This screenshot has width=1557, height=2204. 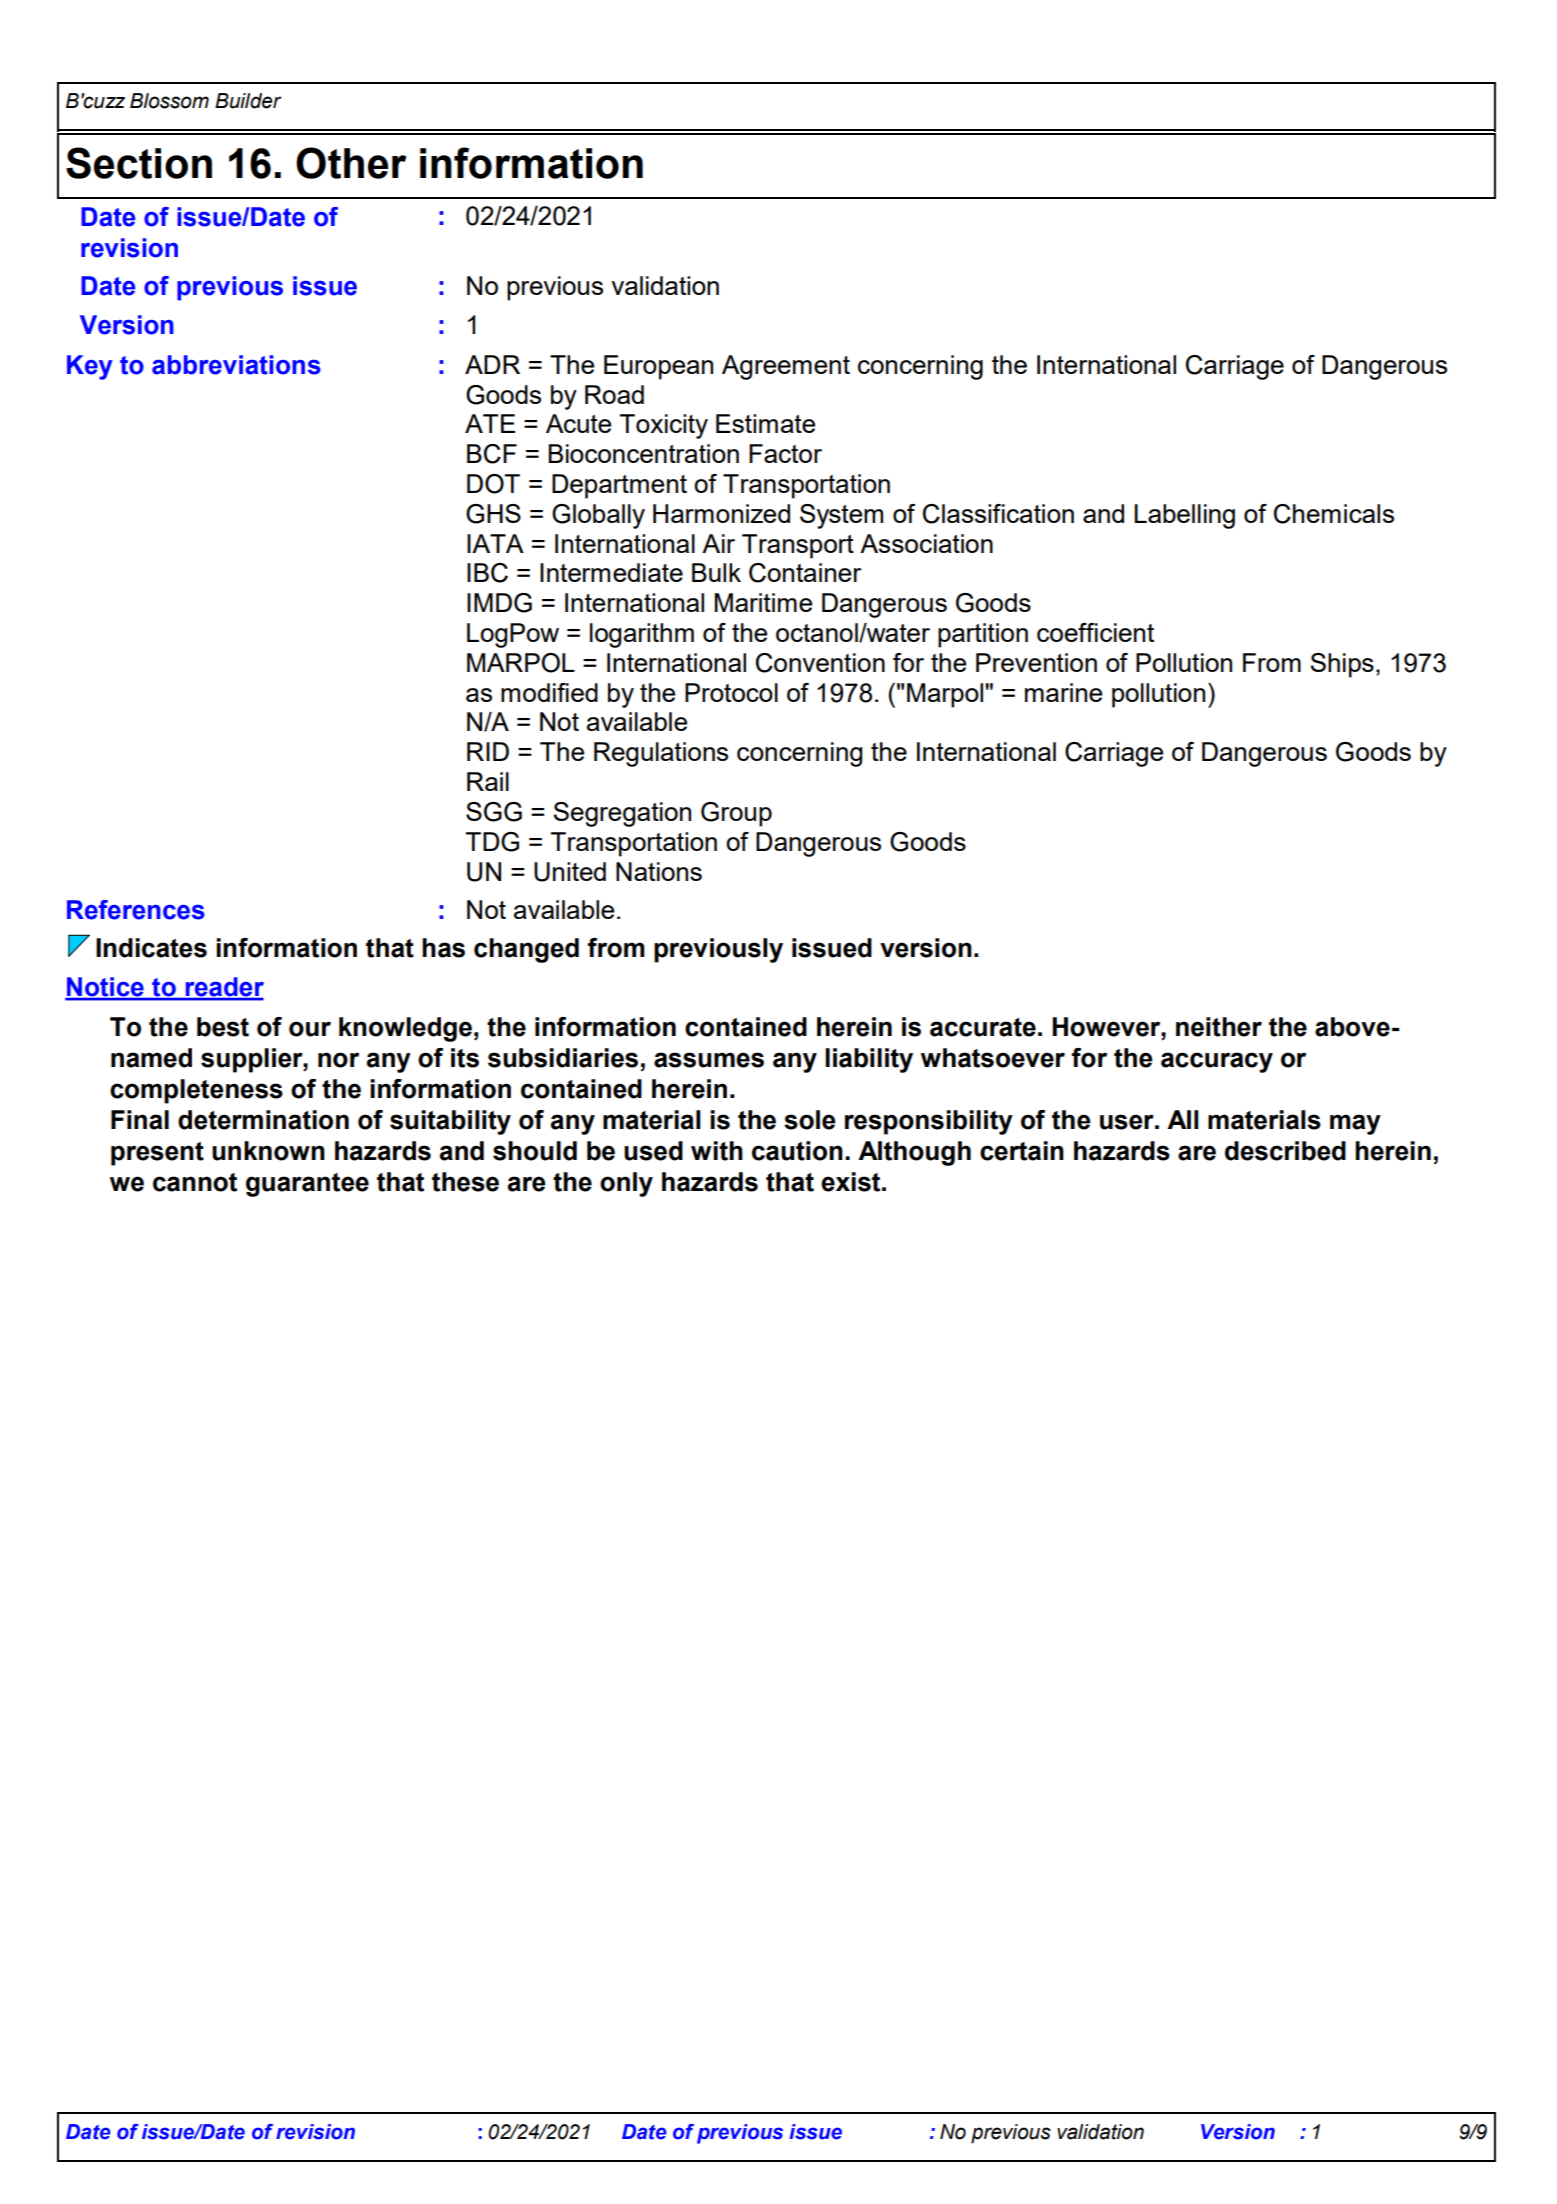 What do you see at coordinates (136, 910) in the screenshot?
I see `References` at bounding box center [136, 910].
